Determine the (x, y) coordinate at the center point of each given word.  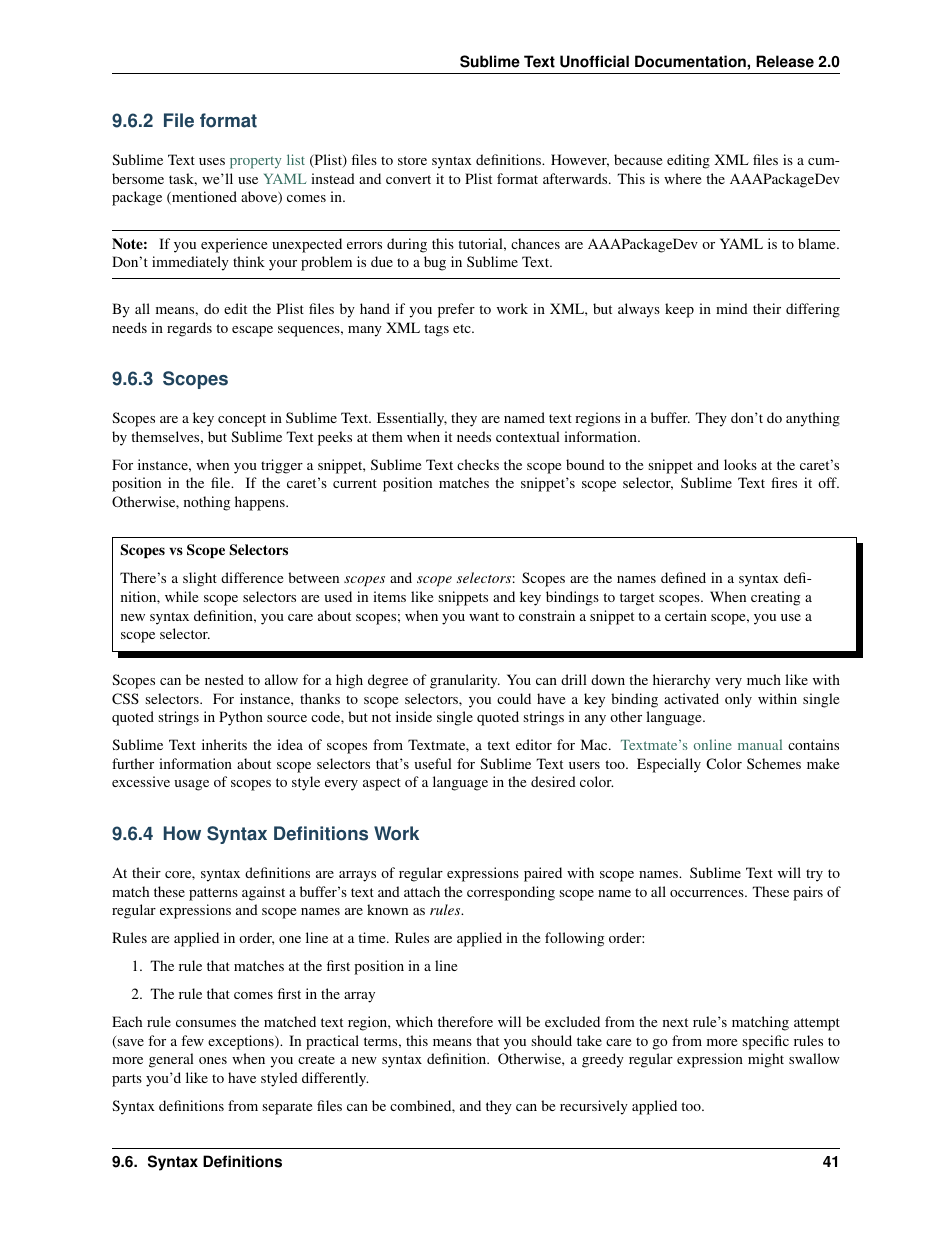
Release (785, 61)
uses (212, 161)
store (412, 160)
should (551, 1040)
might (766, 1060)
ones (213, 1060)
